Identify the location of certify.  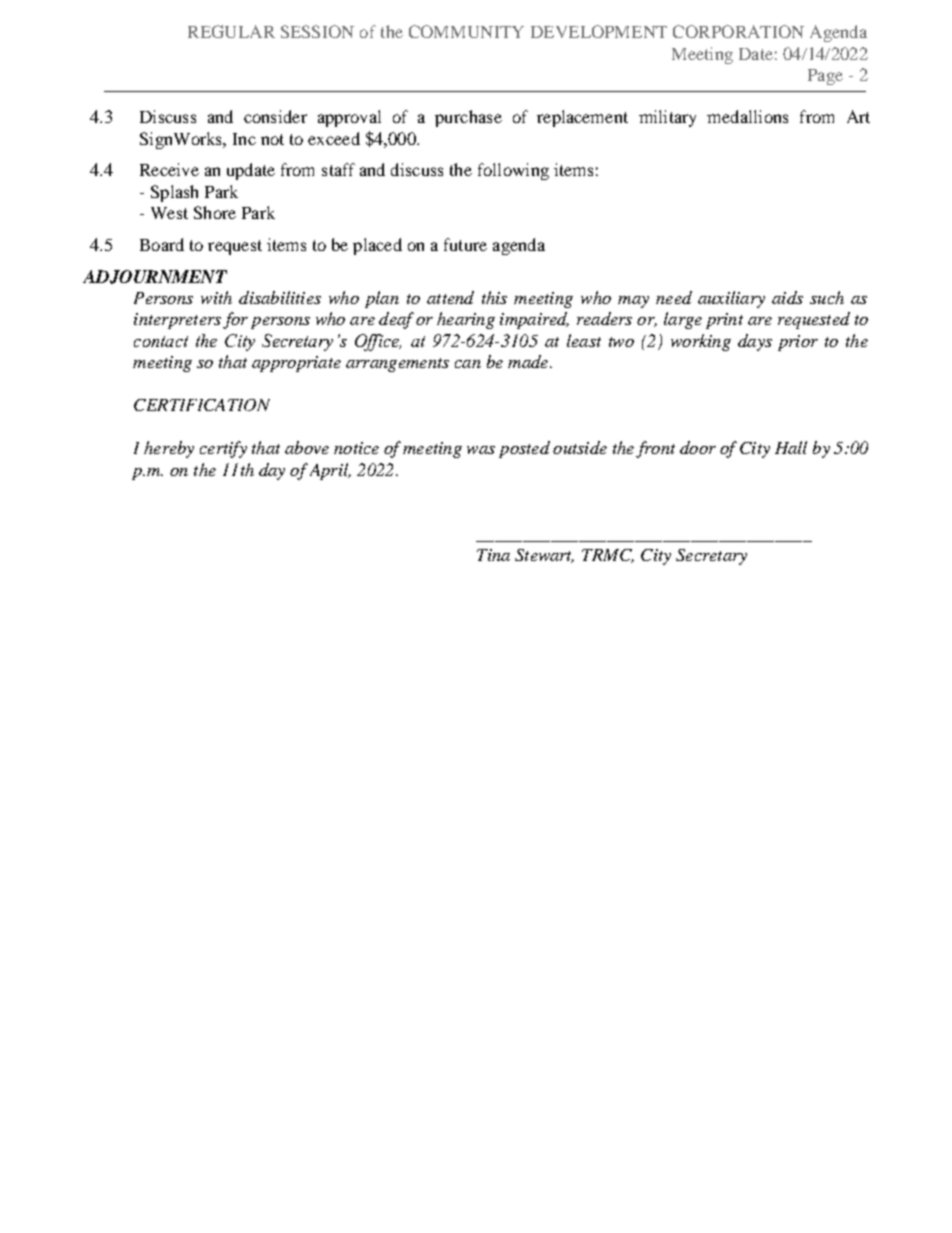
(223, 449).
